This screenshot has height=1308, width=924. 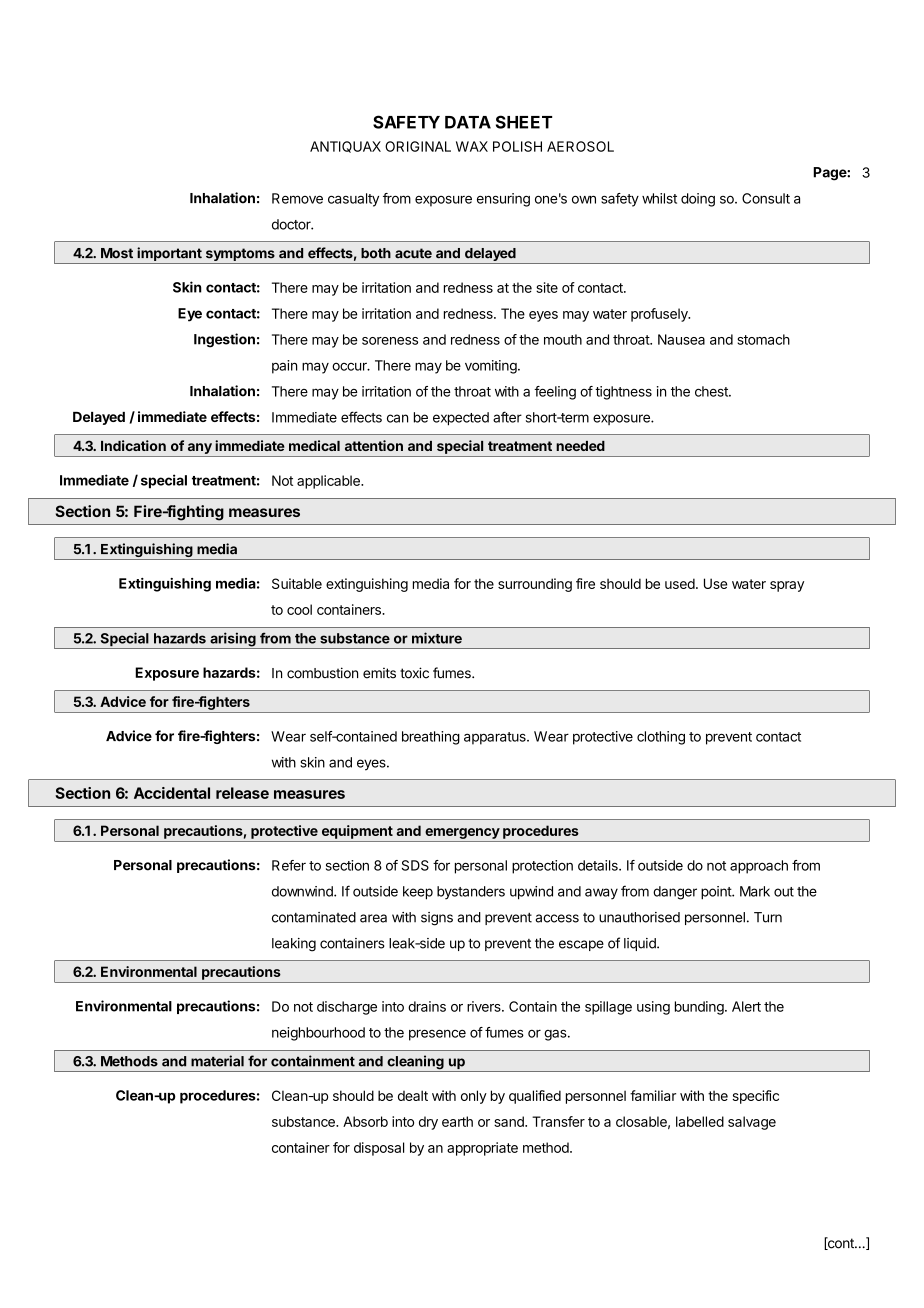 What do you see at coordinates (472, 146) in the screenshot?
I see `WAX` at bounding box center [472, 146].
